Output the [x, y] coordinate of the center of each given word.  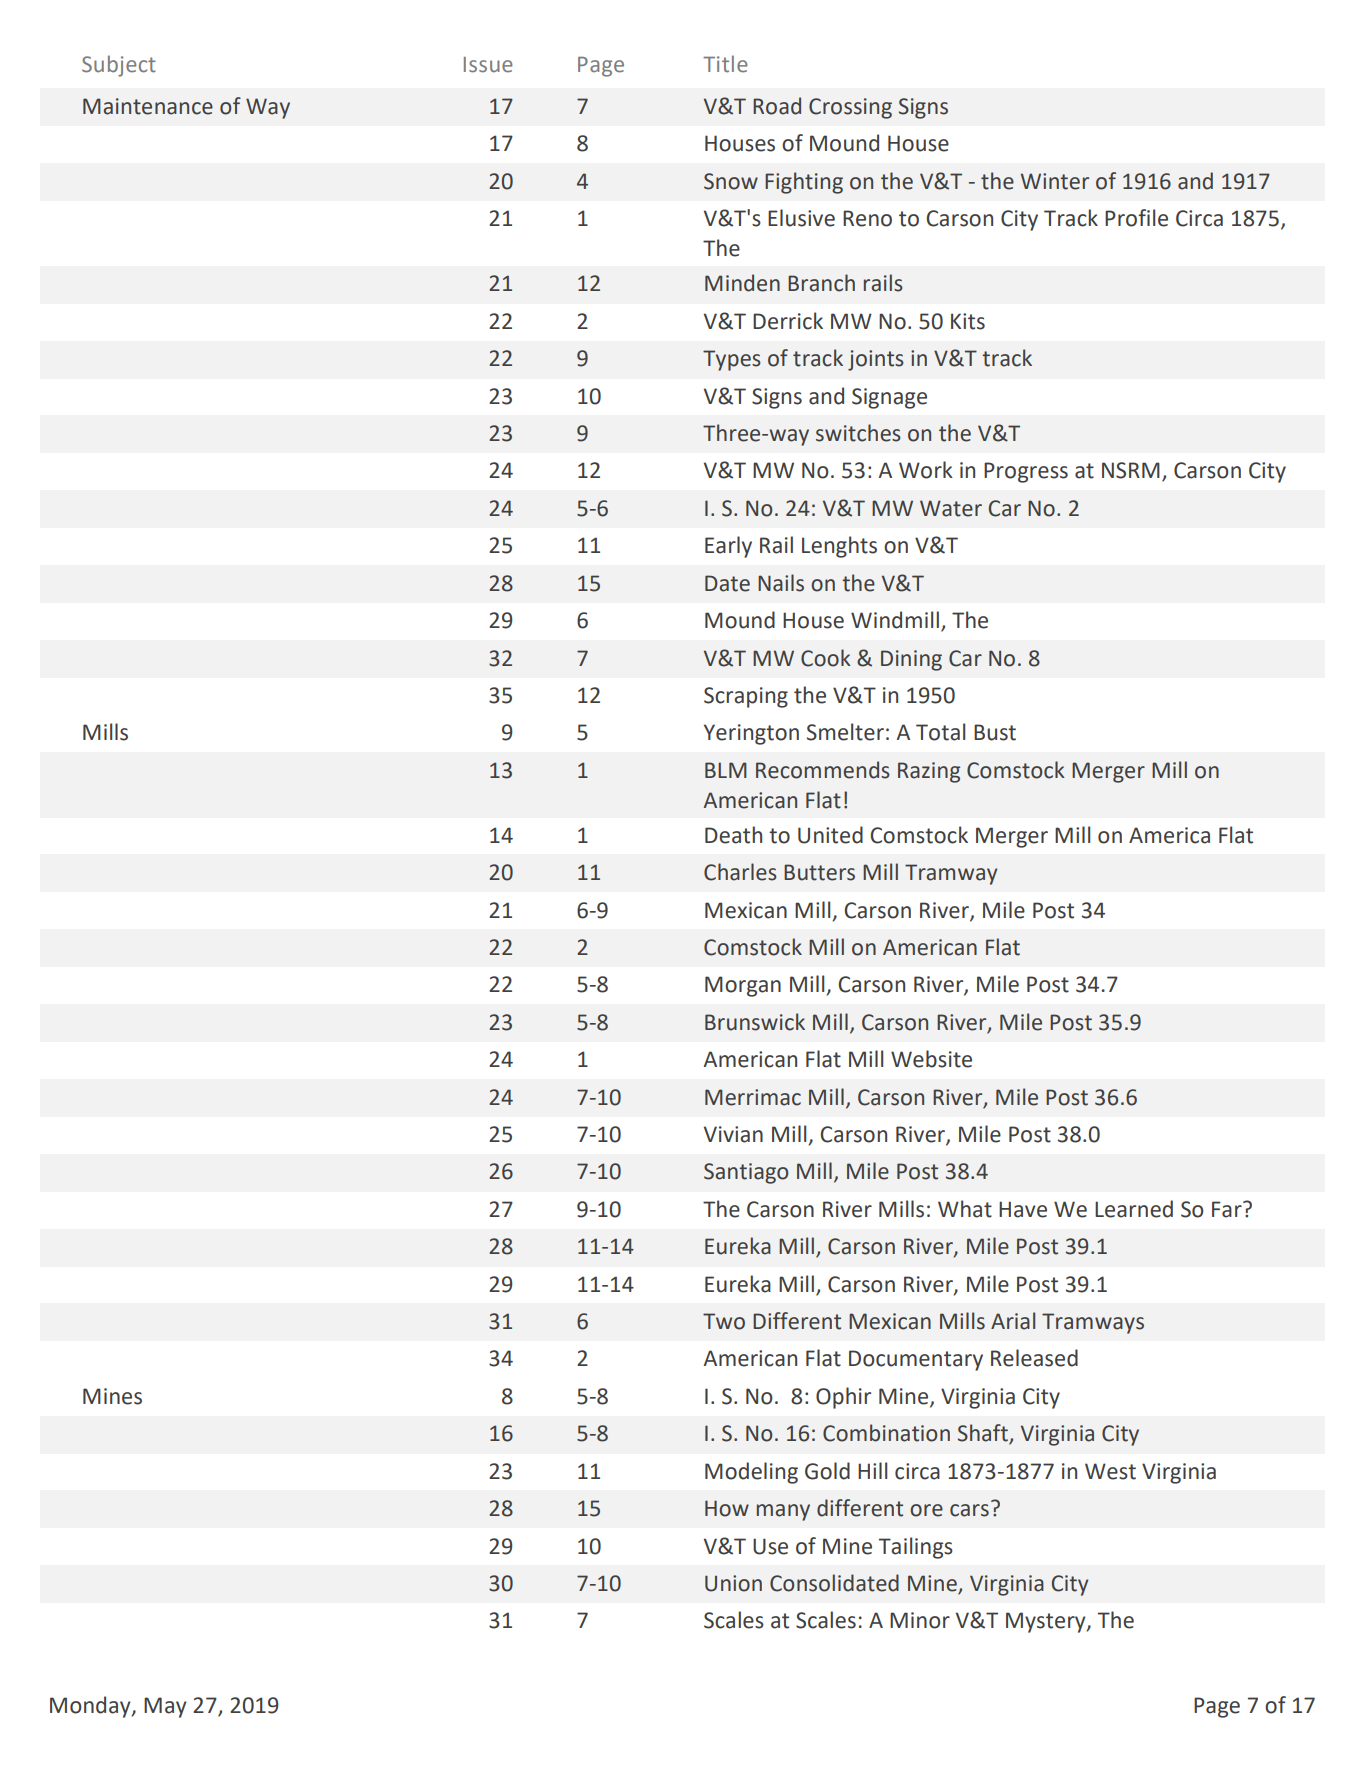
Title [725, 64]
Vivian [733, 1134]
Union [733, 1583]
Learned [1134, 1209]
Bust [995, 732]
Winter [1055, 181]
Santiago [746, 1173]
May [165, 1707]
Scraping [746, 697]
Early [728, 547]
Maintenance [148, 106]
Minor [920, 1620]
